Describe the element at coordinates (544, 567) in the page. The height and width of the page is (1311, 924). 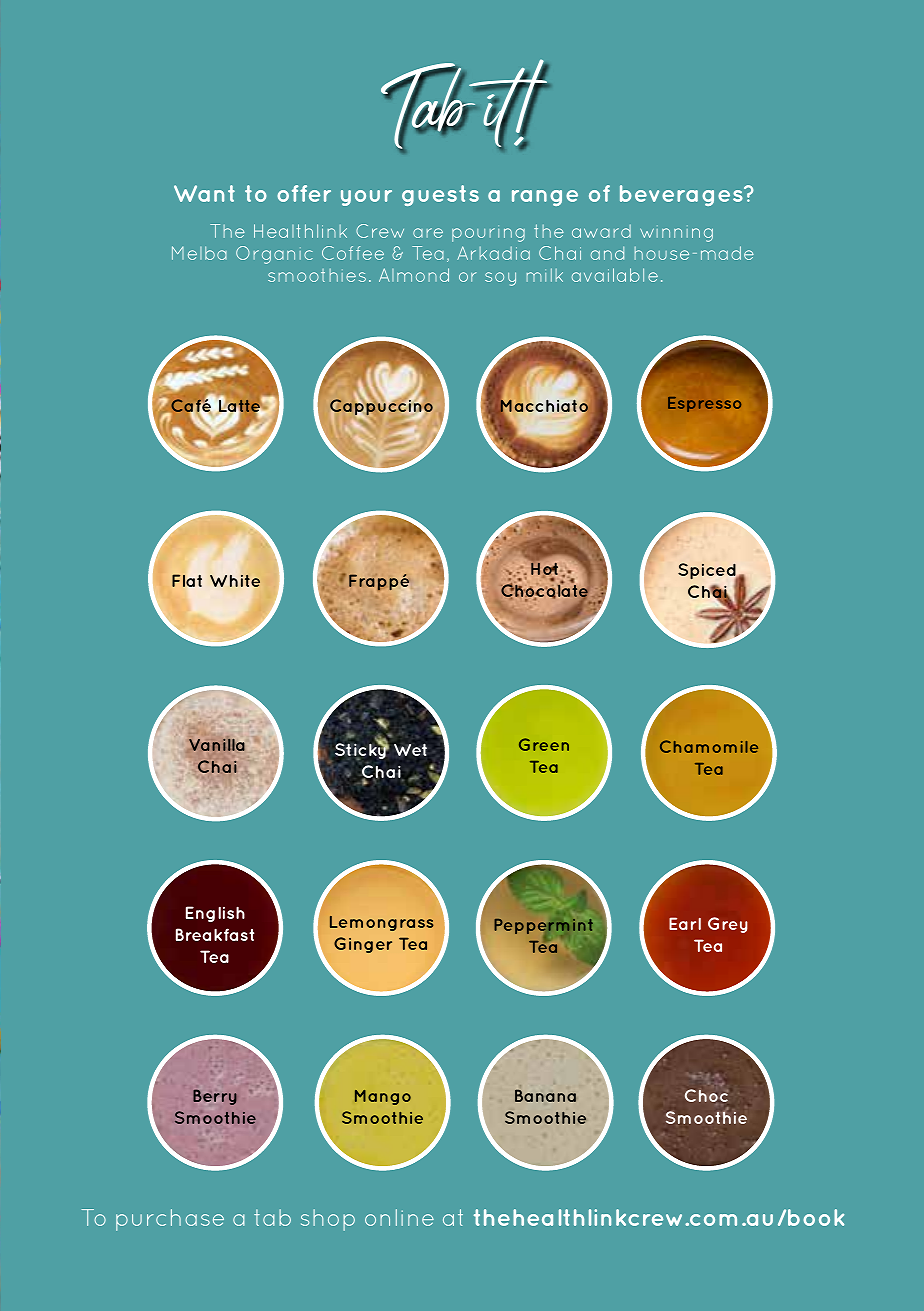
I see `Hot` at that location.
